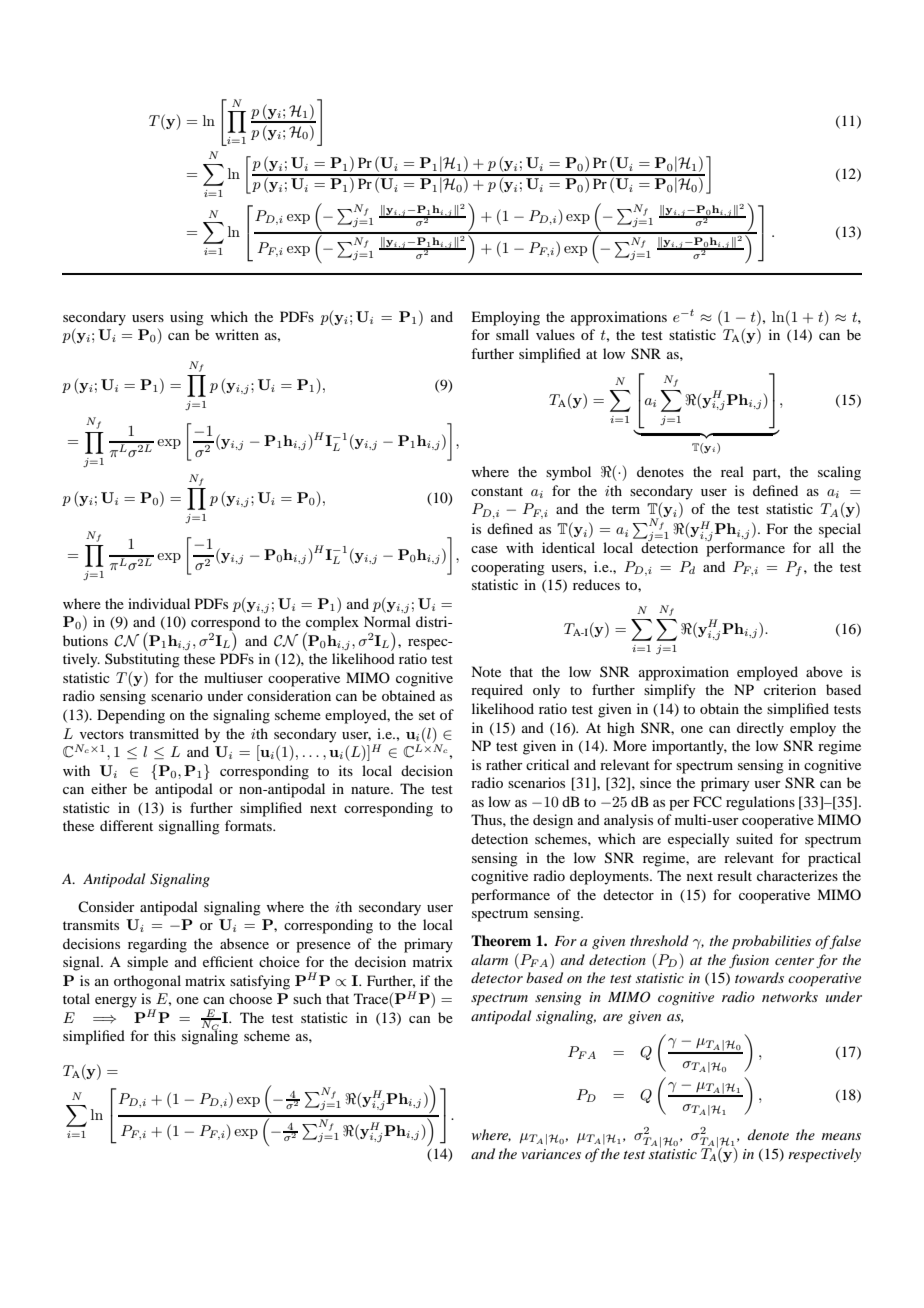 The height and width of the image is (1308, 924). I want to click on this, so click(165, 1035).
